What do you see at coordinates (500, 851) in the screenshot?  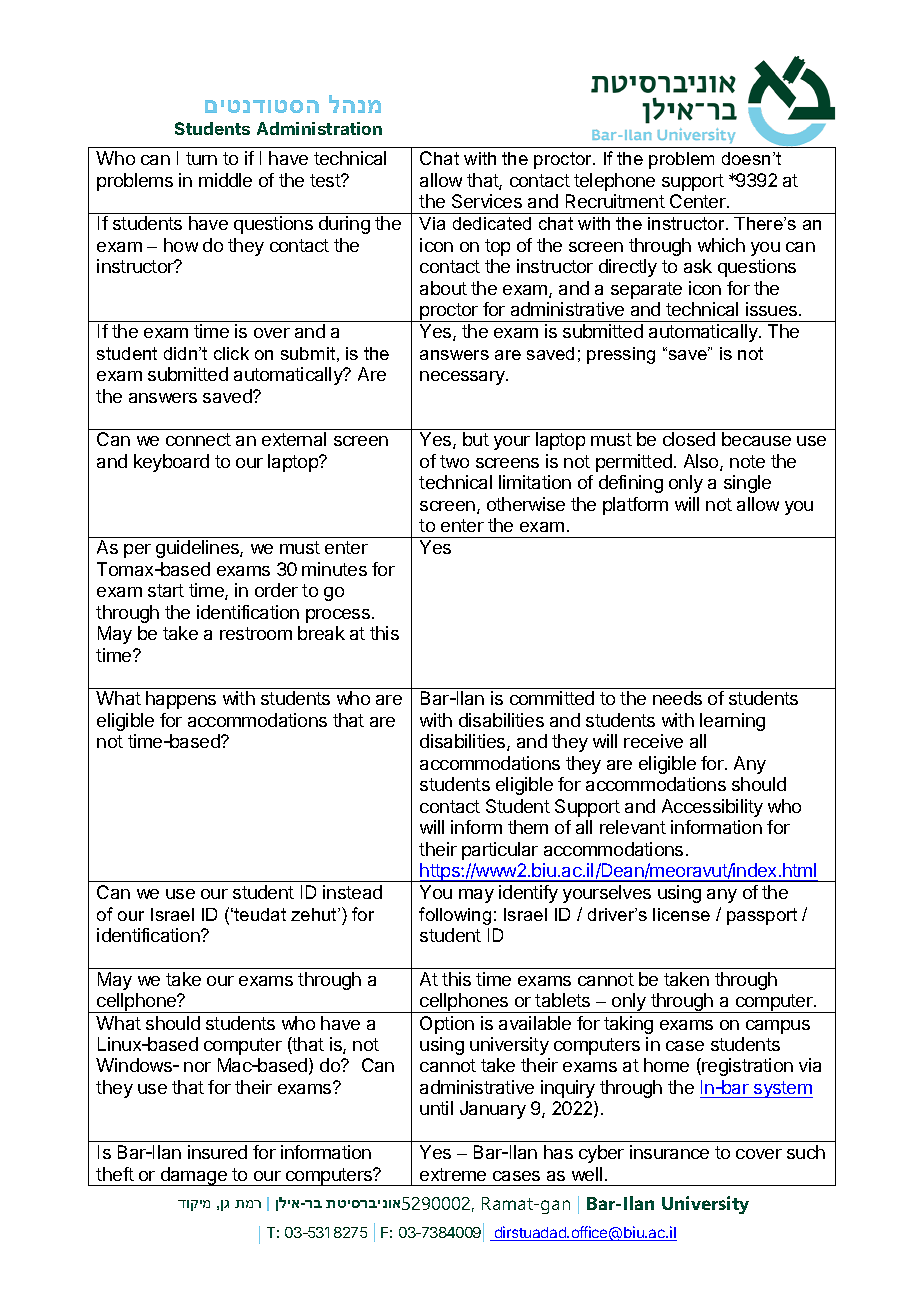 I see `particular` at bounding box center [500, 851].
